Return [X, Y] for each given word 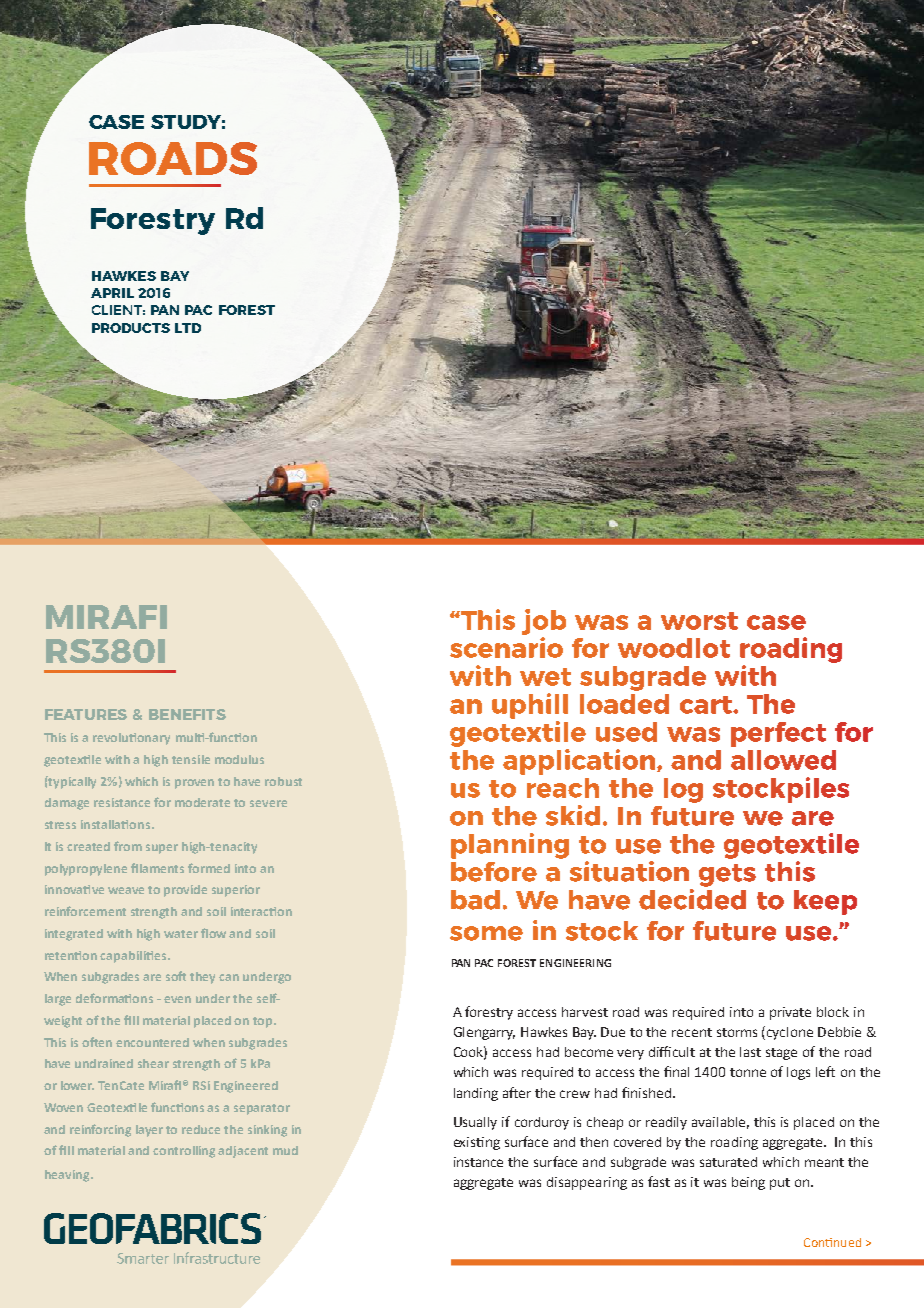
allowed [783, 760]
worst [699, 621]
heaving [68, 1176]
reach [563, 788]
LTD [188, 328]
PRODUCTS [131, 328]
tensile [191, 759]
